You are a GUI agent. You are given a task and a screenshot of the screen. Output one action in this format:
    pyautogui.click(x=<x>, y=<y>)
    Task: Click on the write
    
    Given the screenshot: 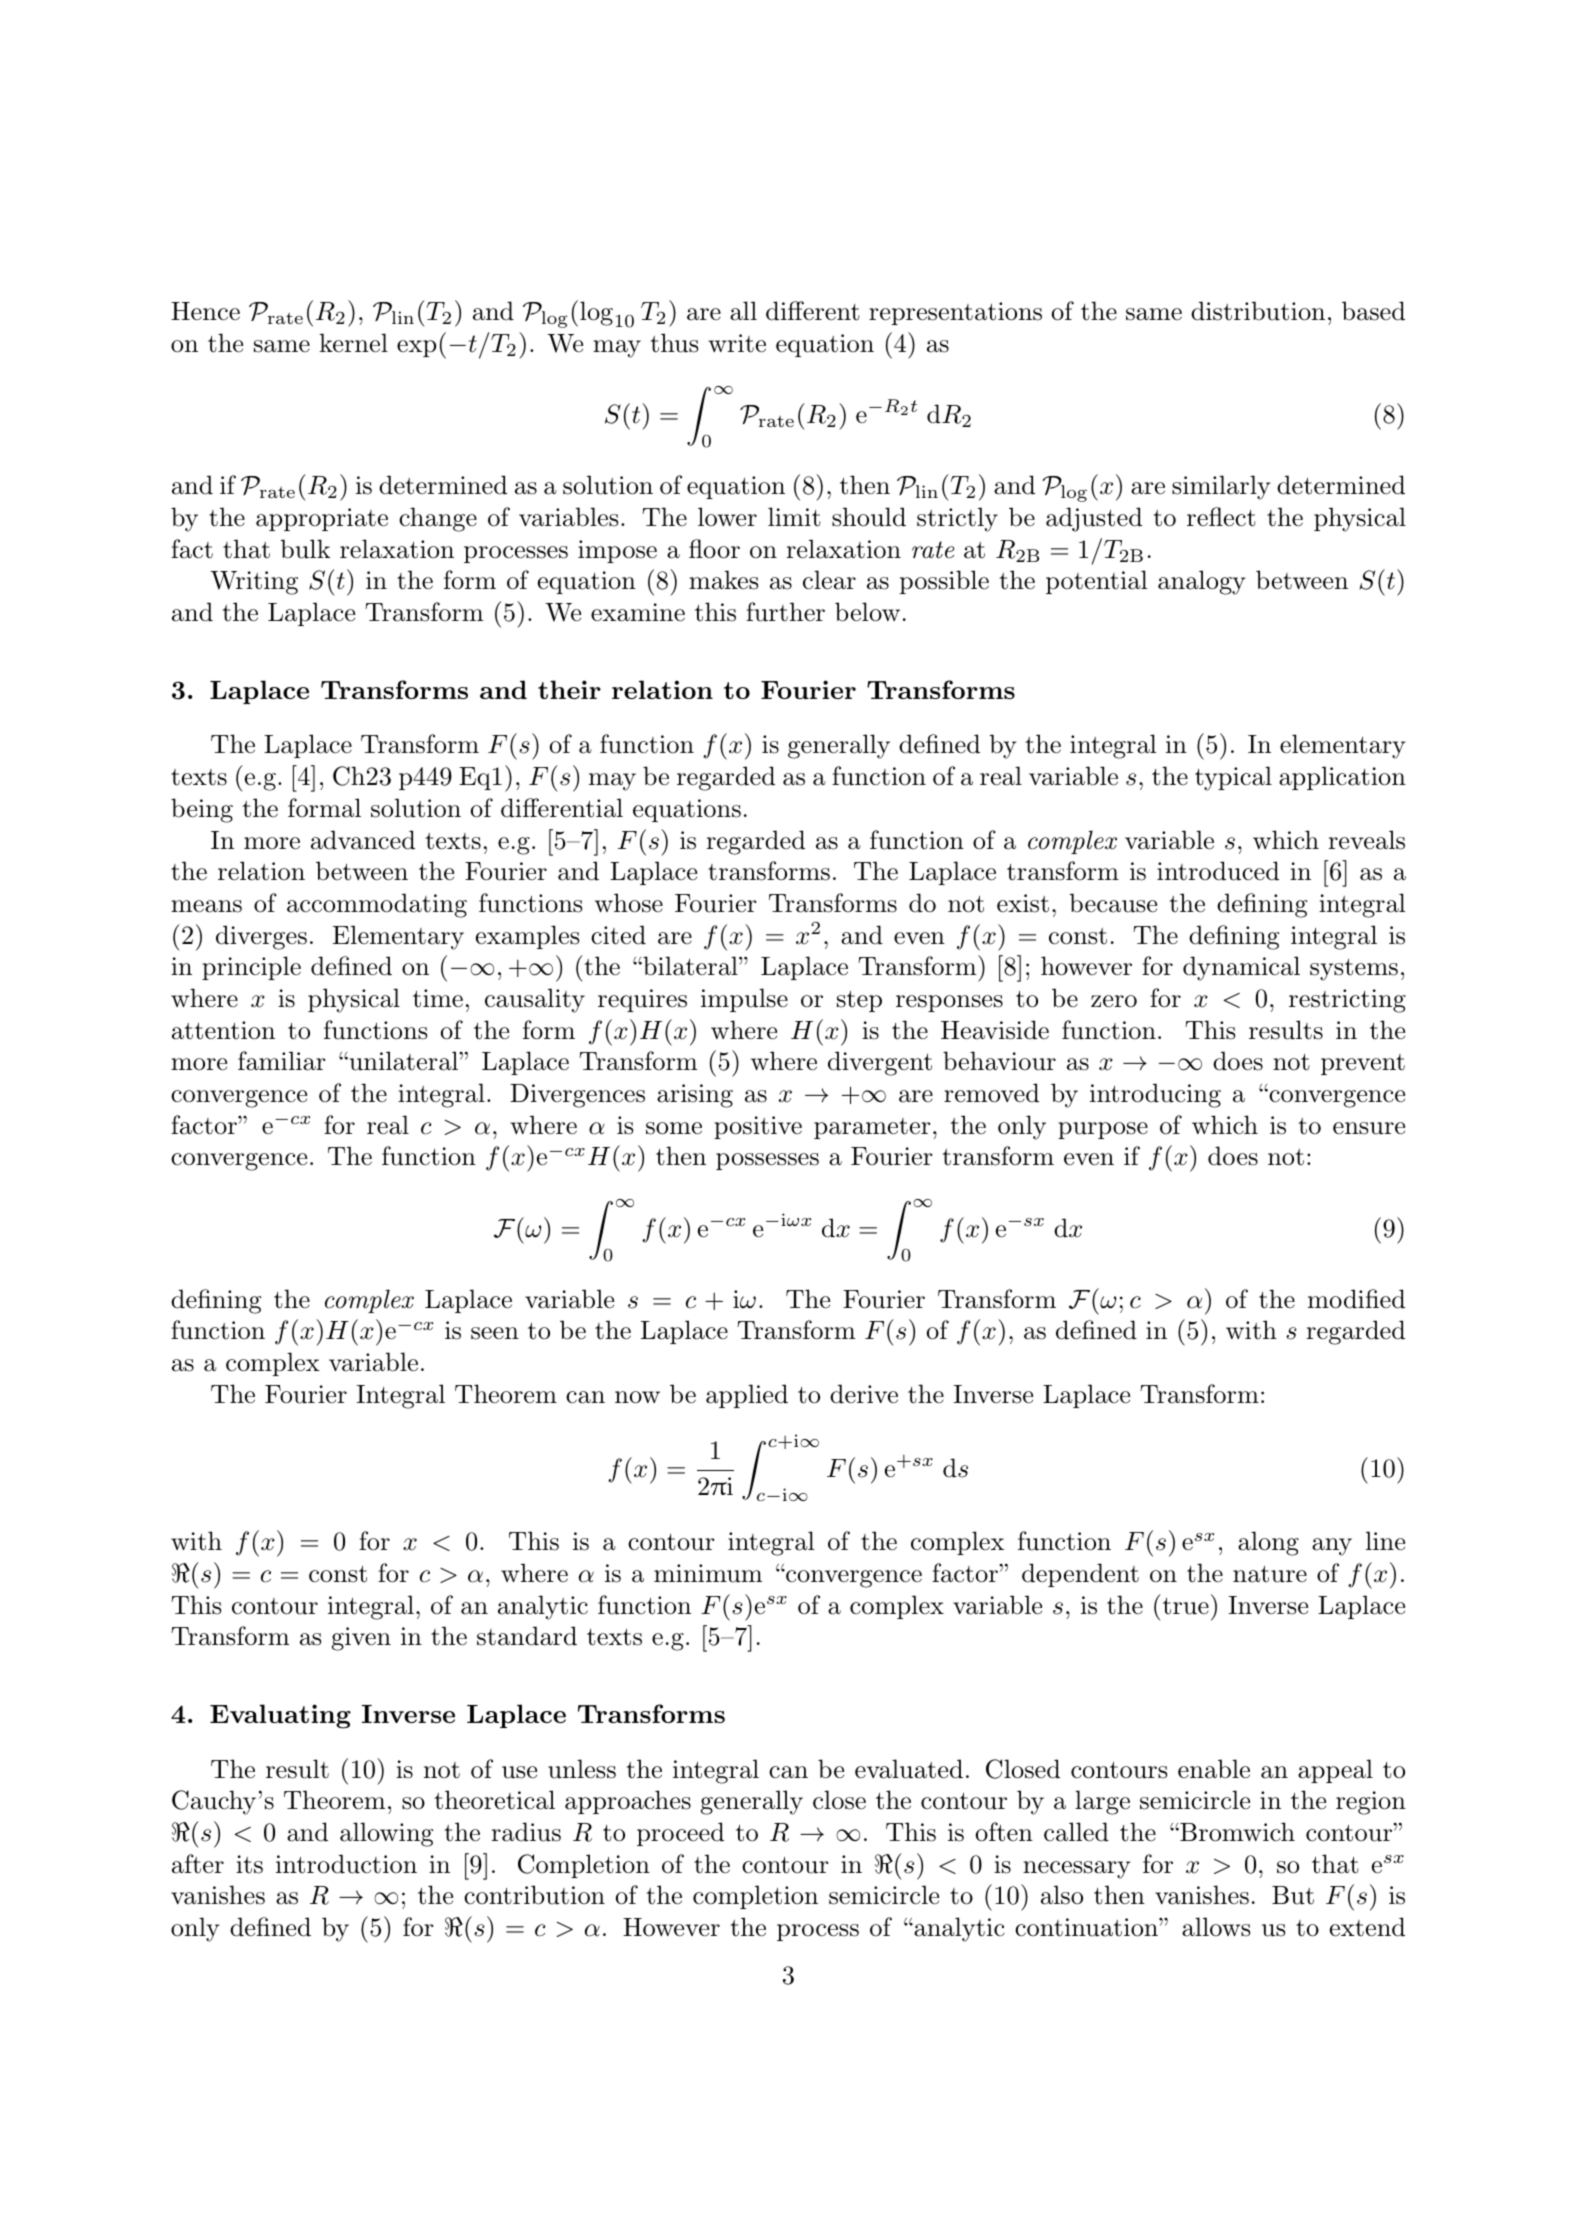 What is the action you would take?
    pyautogui.click(x=737, y=343)
